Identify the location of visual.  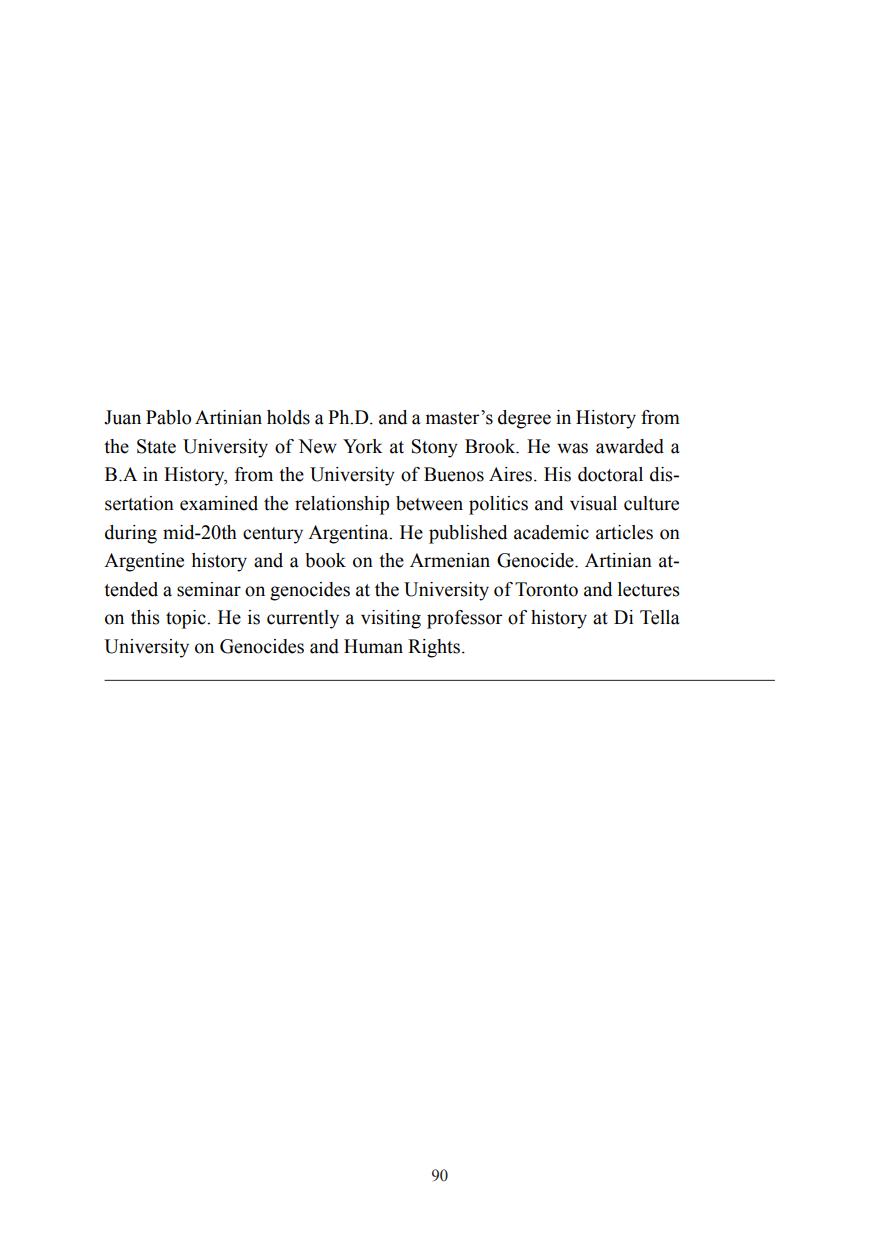
(593, 503).
